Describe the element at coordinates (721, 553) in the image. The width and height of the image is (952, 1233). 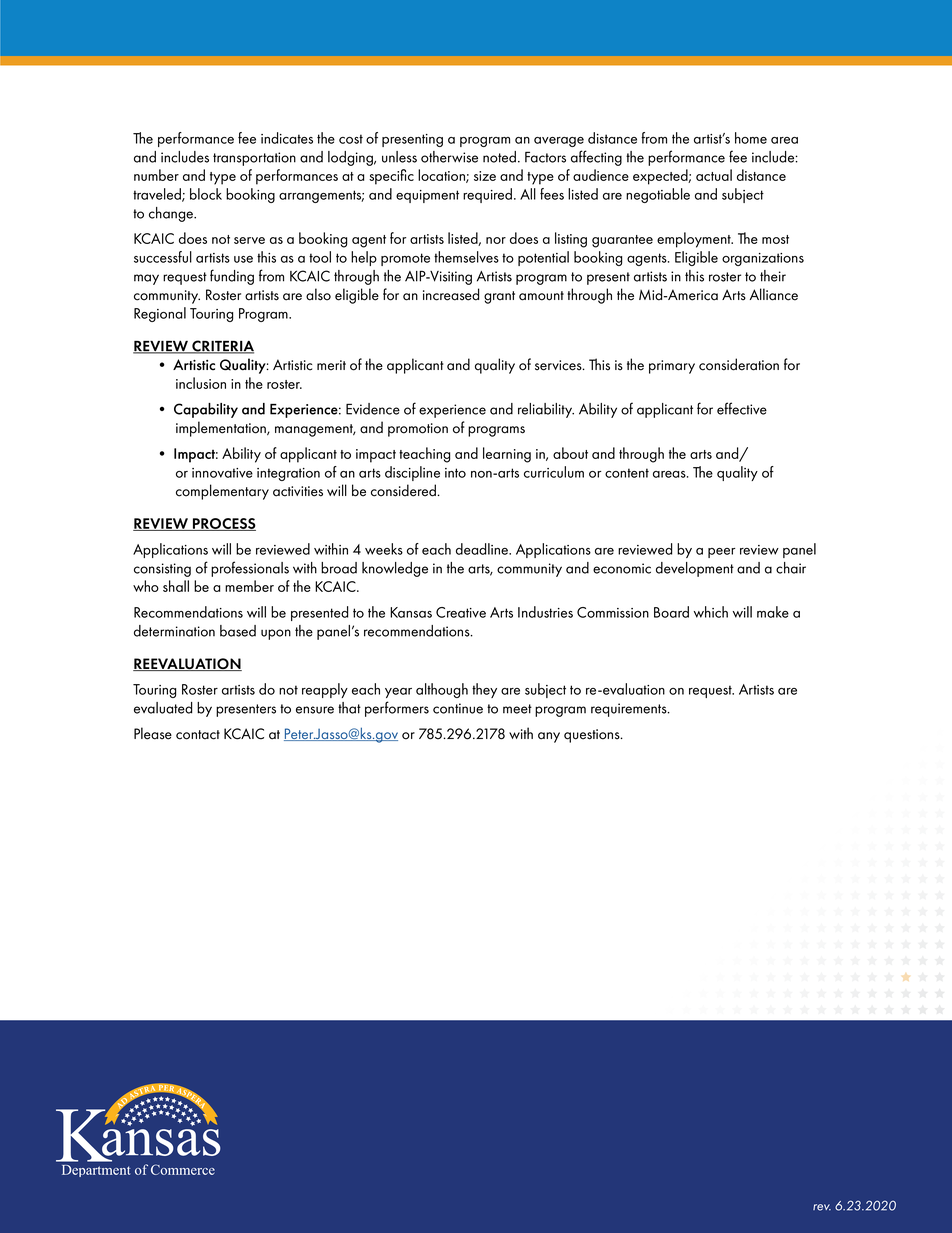
I see `peer` at that location.
